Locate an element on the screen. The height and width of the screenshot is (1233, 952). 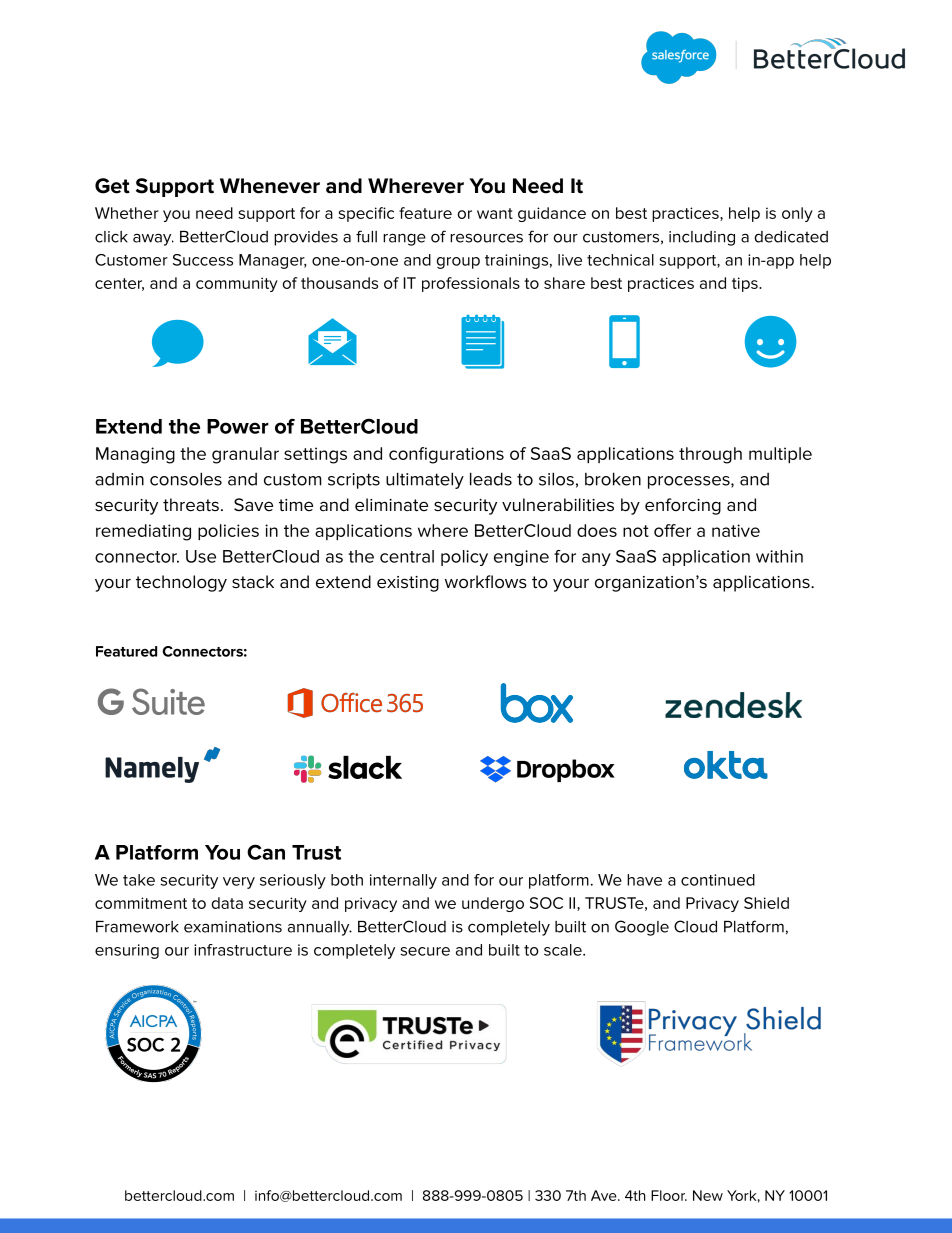
examinations is located at coordinates (233, 927).
